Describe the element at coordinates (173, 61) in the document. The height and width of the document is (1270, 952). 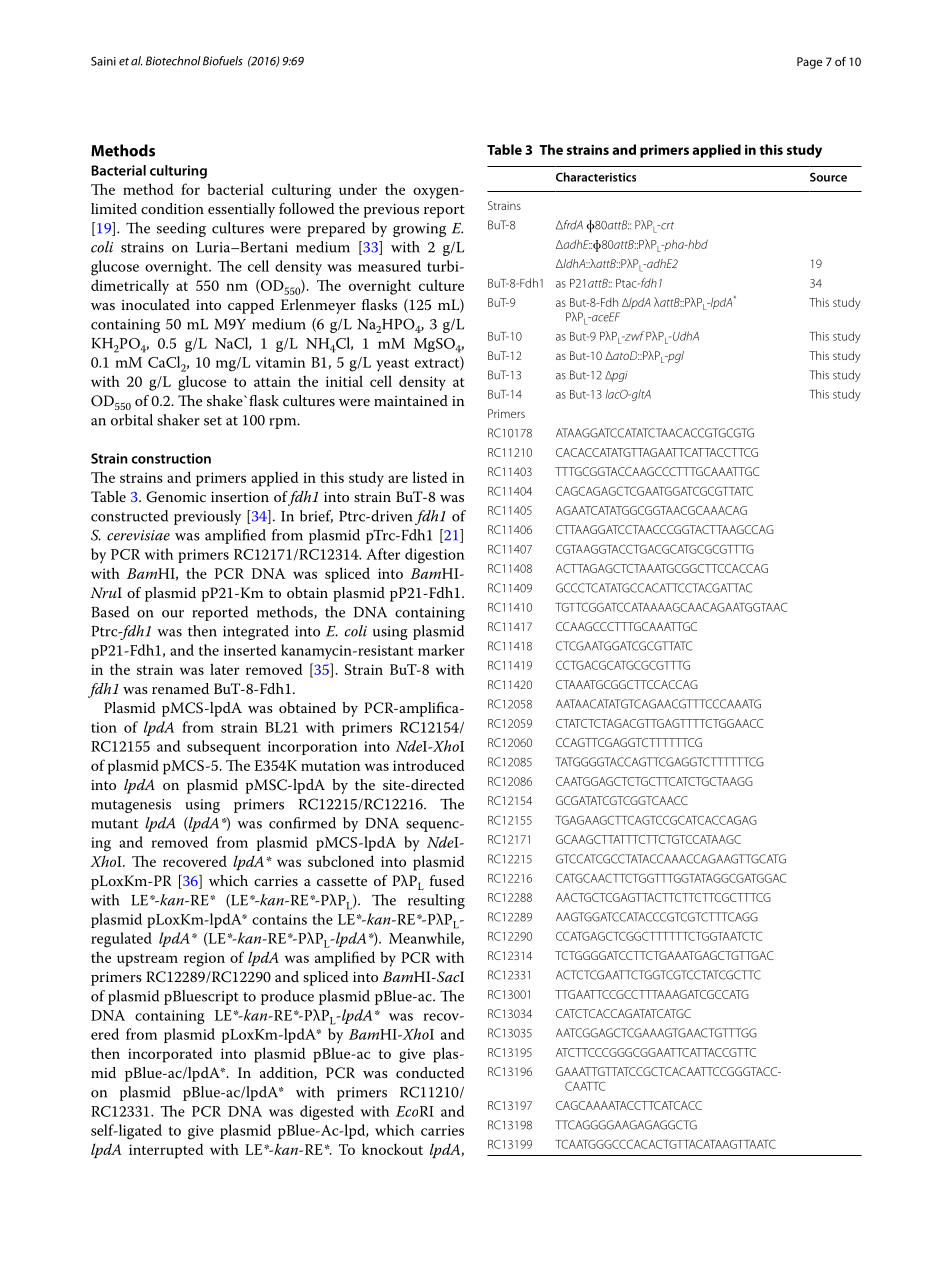
I see `Biotechnol` at that location.
